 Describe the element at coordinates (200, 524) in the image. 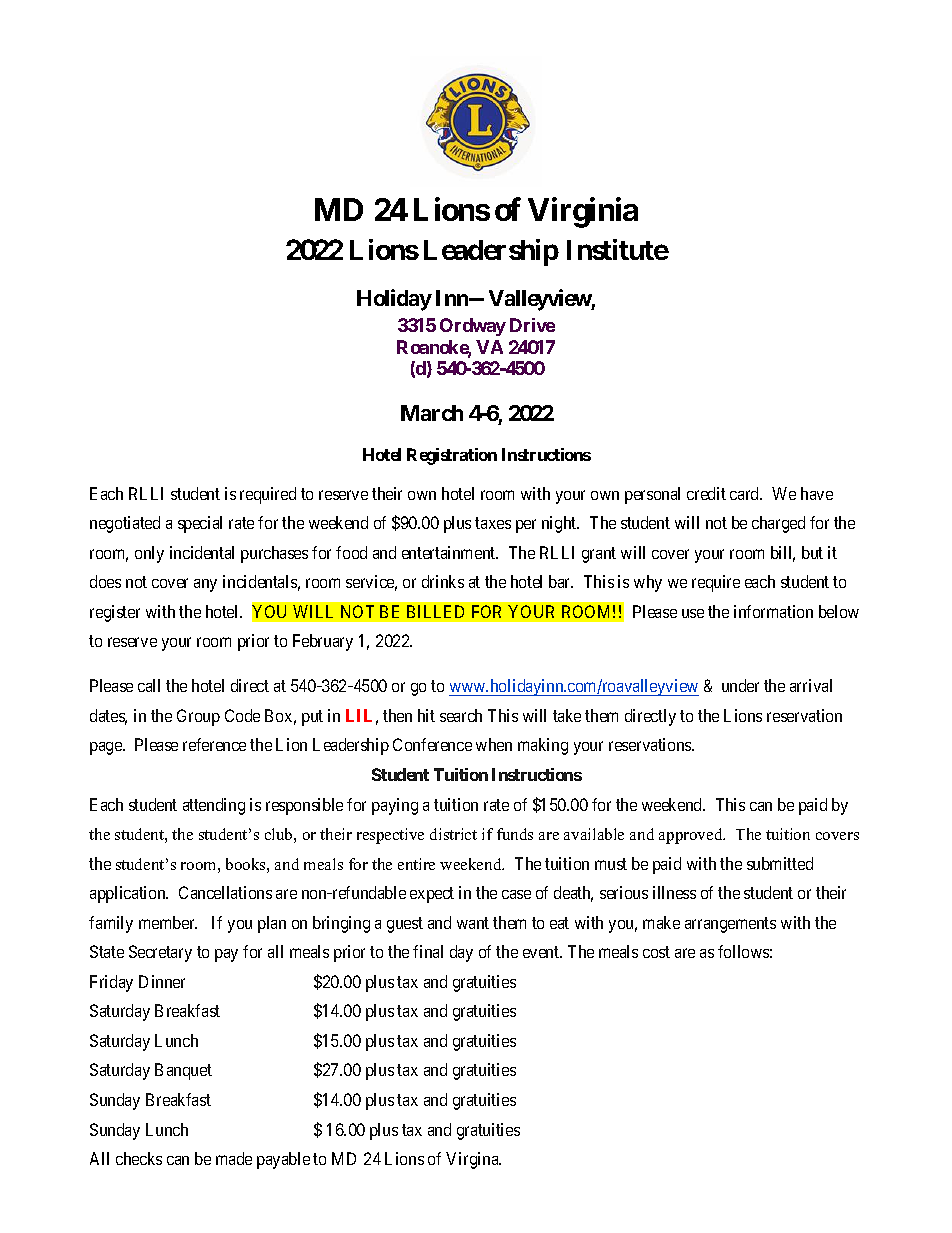

I see `special` at that location.
